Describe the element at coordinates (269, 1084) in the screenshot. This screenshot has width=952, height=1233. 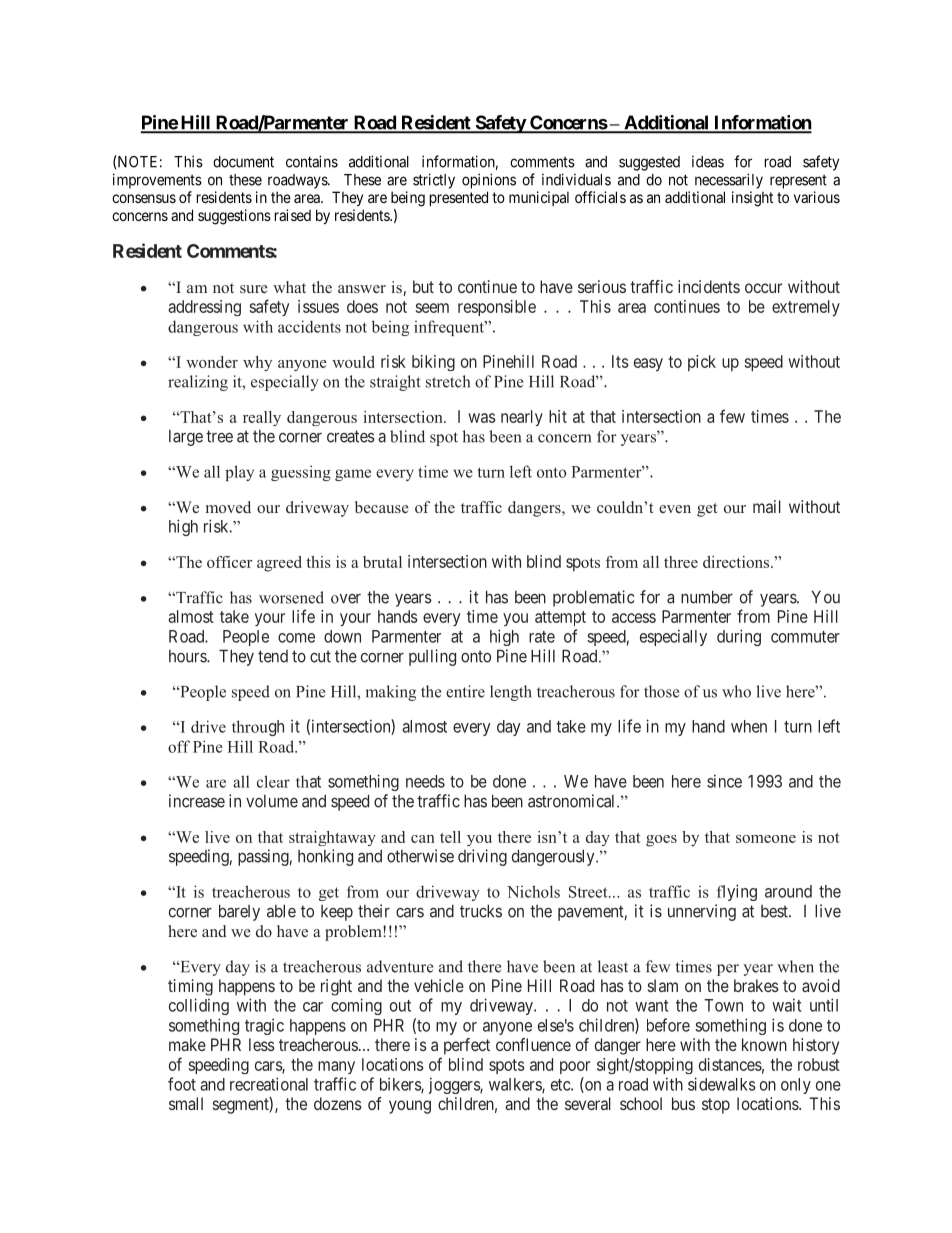
I see `recreational` at that location.
